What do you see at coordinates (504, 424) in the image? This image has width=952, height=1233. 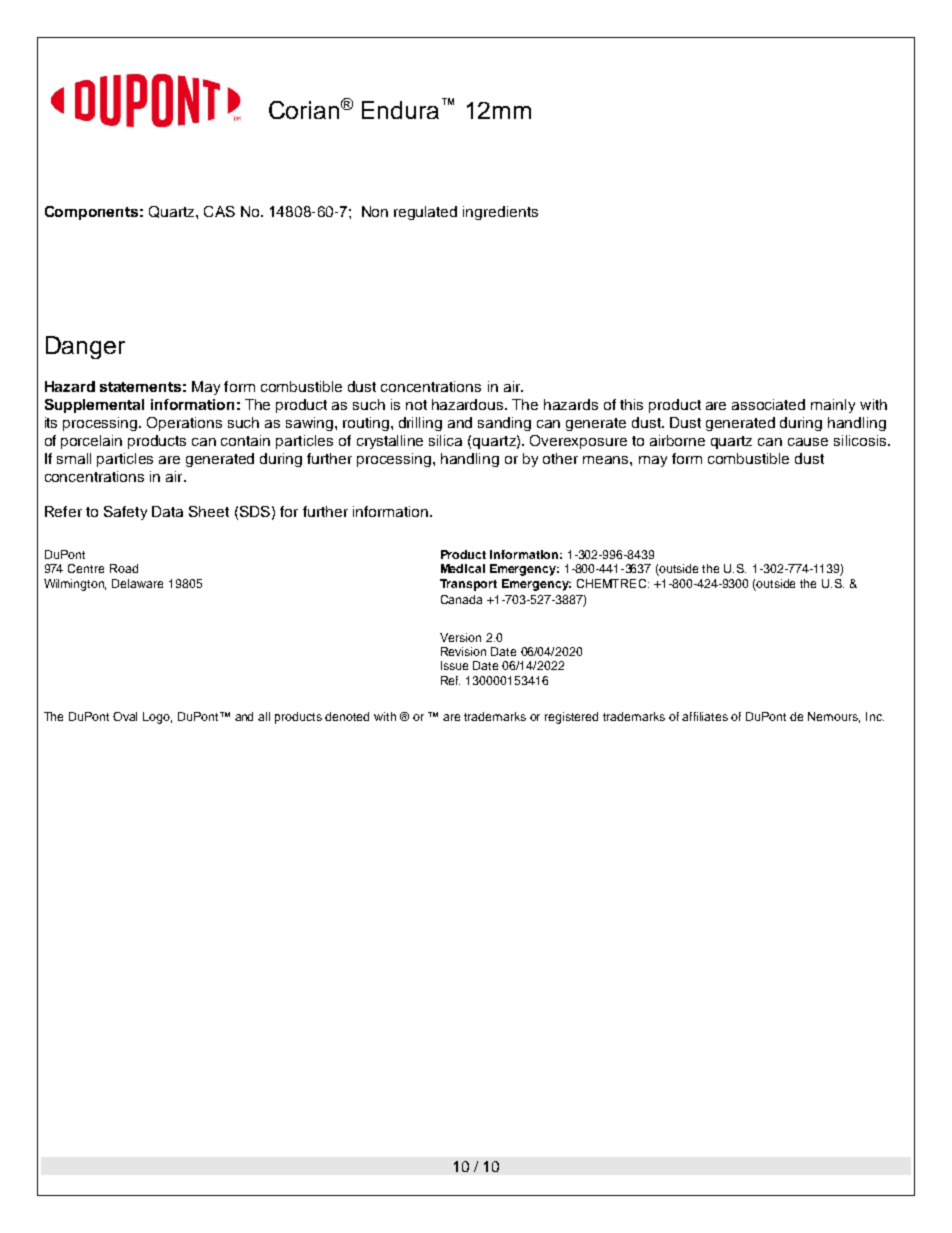 I see `sanding` at bounding box center [504, 424].
